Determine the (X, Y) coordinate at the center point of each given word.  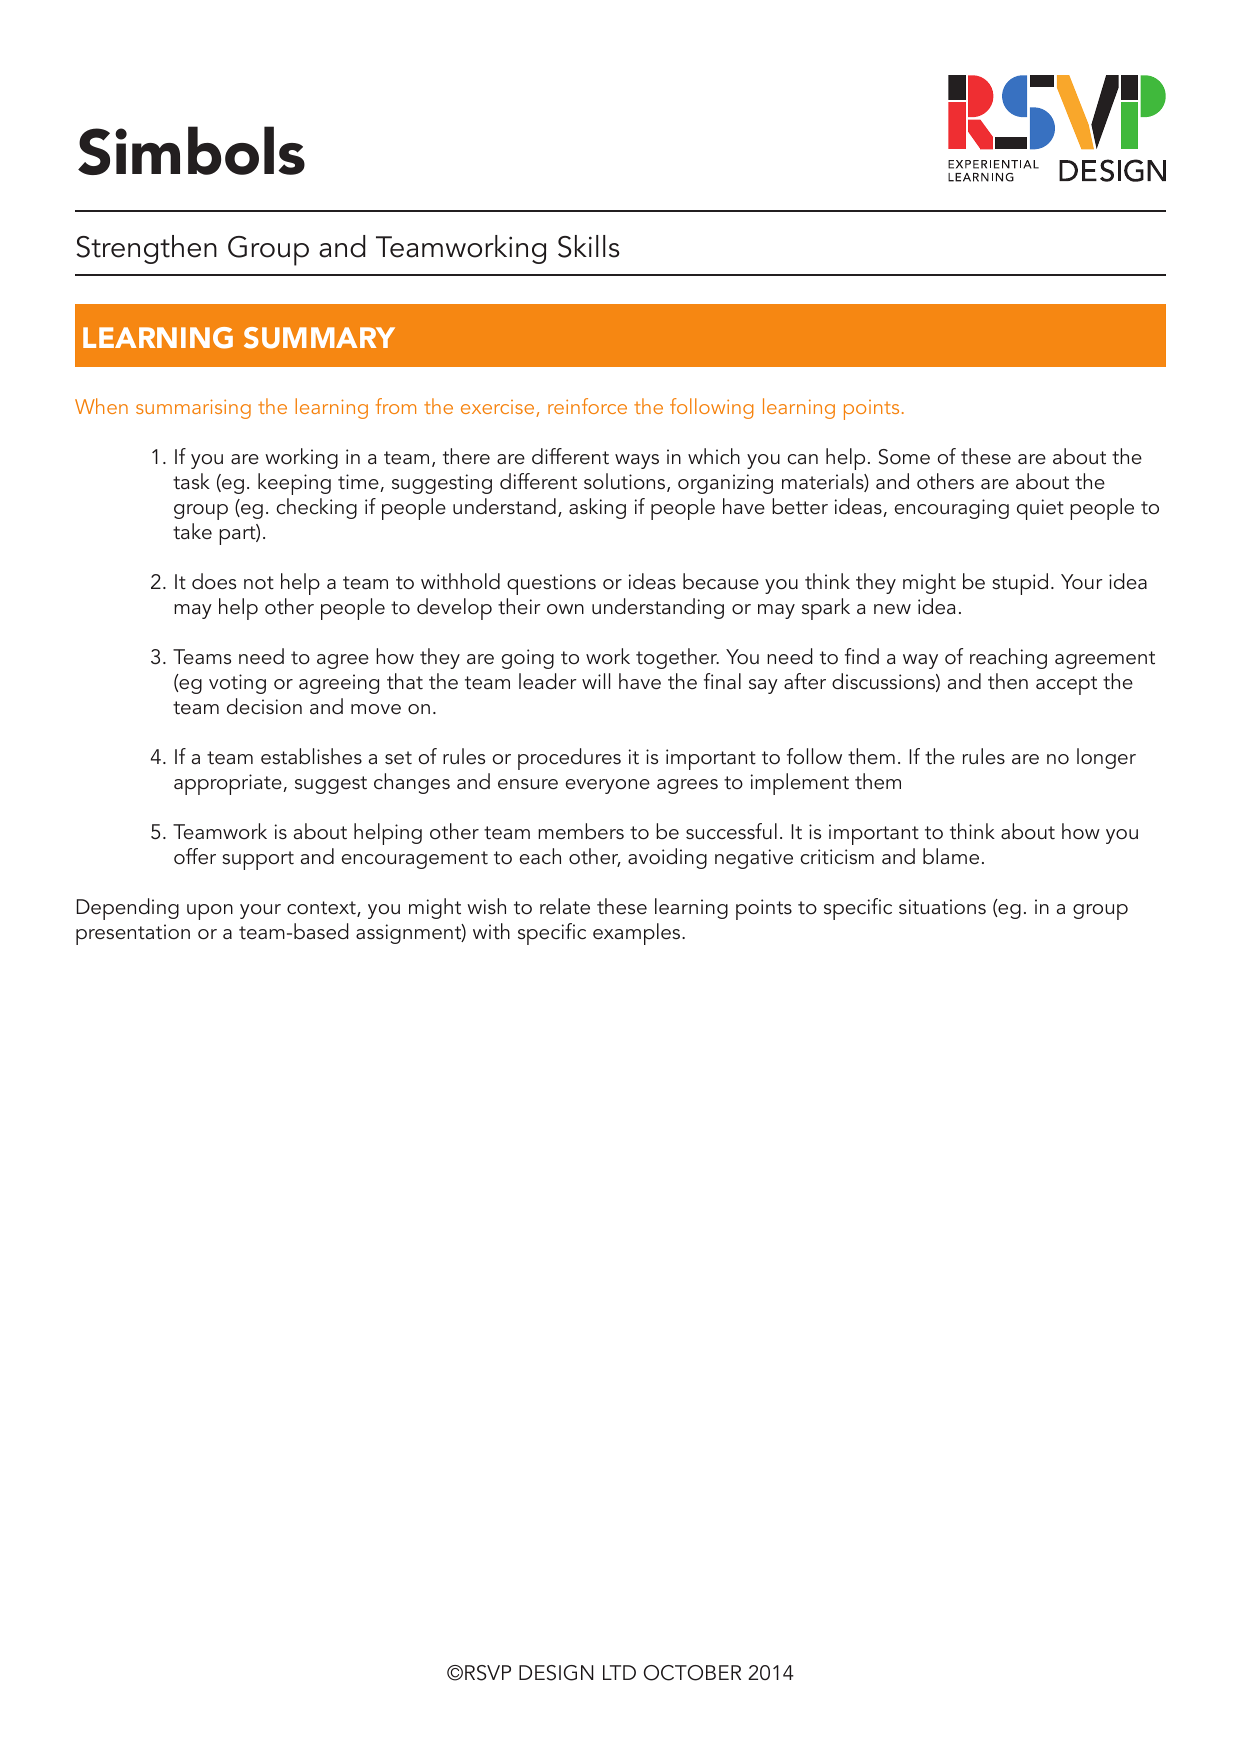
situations (942, 907)
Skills (589, 246)
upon (210, 912)
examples (638, 934)
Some (904, 457)
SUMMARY (319, 338)
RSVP (488, 1673)
